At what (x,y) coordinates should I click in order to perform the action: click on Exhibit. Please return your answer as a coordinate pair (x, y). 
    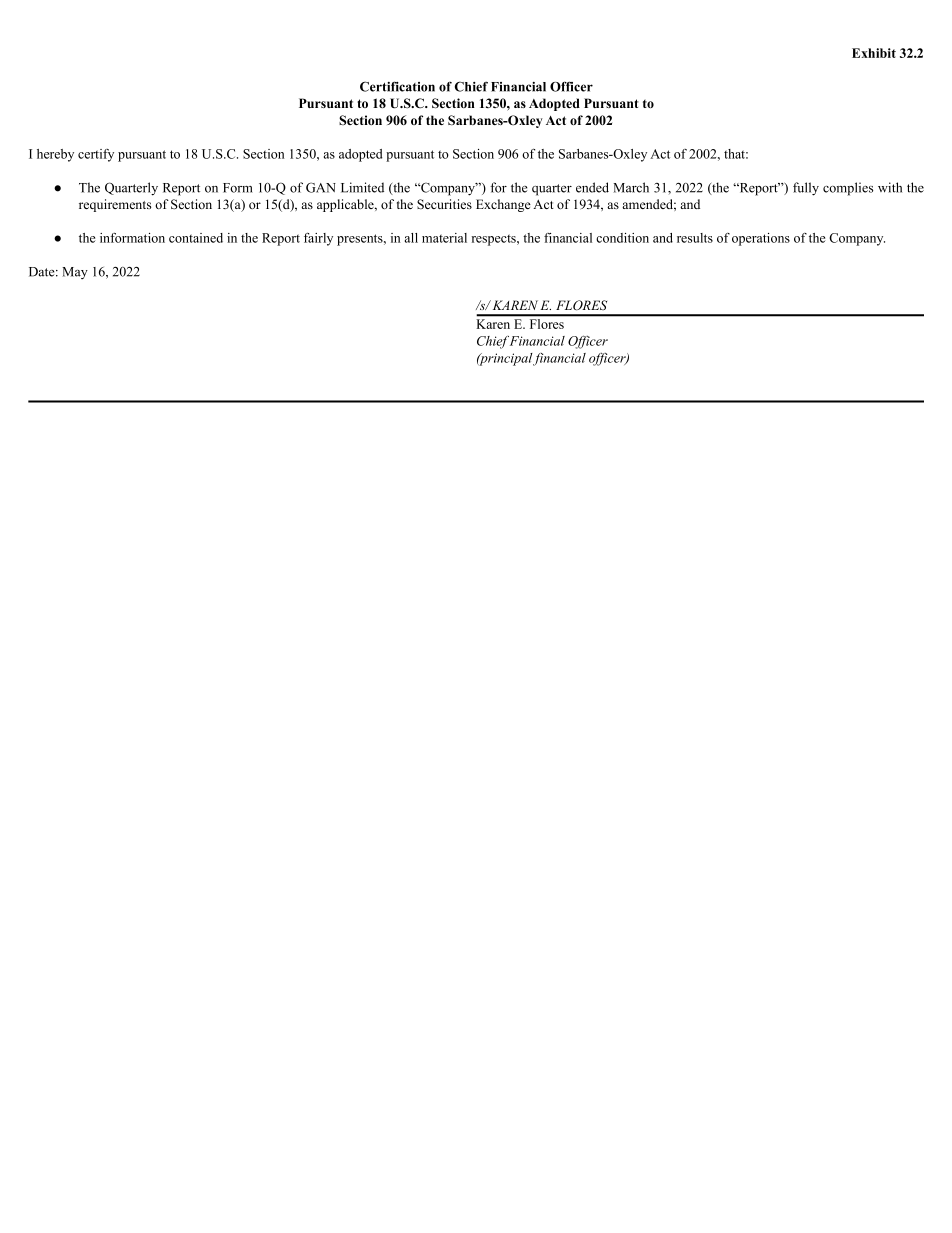
    Looking at the image, I should click on (874, 53).
